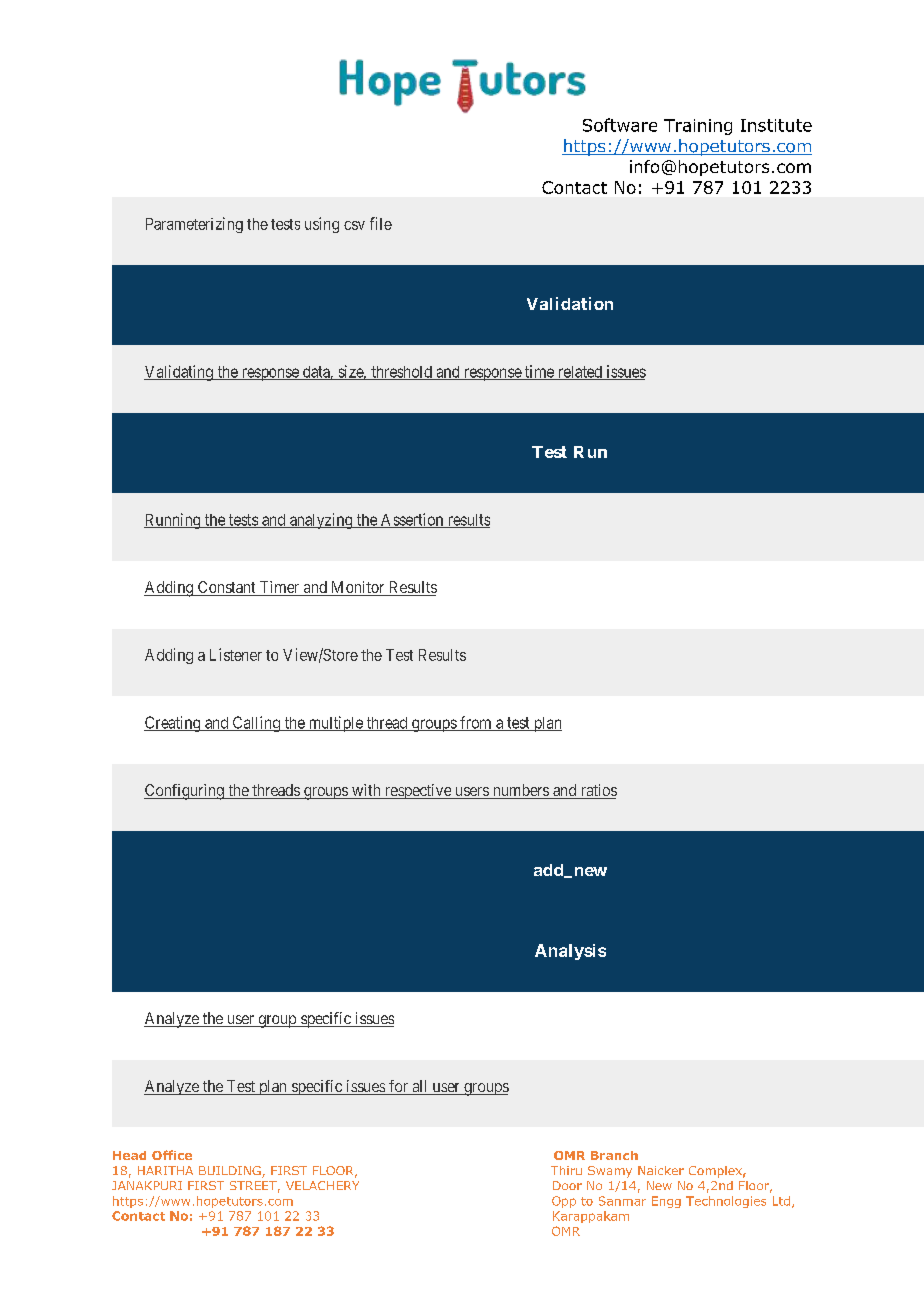  Describe the element at coordinates (381, 223) in the image. I see `file` at that location.
